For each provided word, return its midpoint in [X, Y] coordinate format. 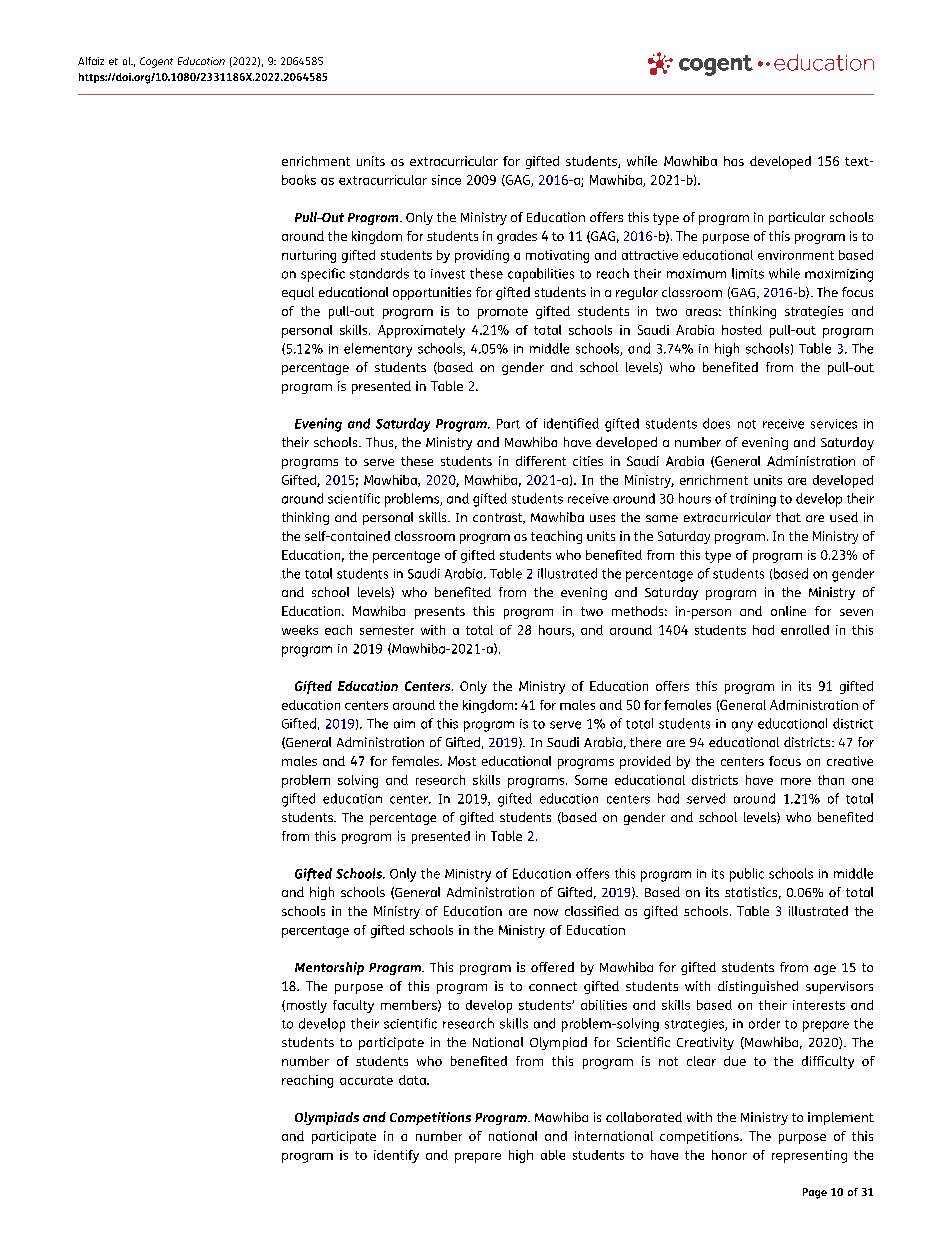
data [413, 1080]
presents [440, 613]
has [734, 161]
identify [396, 1156]
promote [503, 313]
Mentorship [329, 968]
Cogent [156, 62]
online [788, 611]
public [747, 875]
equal [298, 293]
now [546, 912]
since [446, 180]
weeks [300, 630]
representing [809, 1156]
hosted [742, 330]
